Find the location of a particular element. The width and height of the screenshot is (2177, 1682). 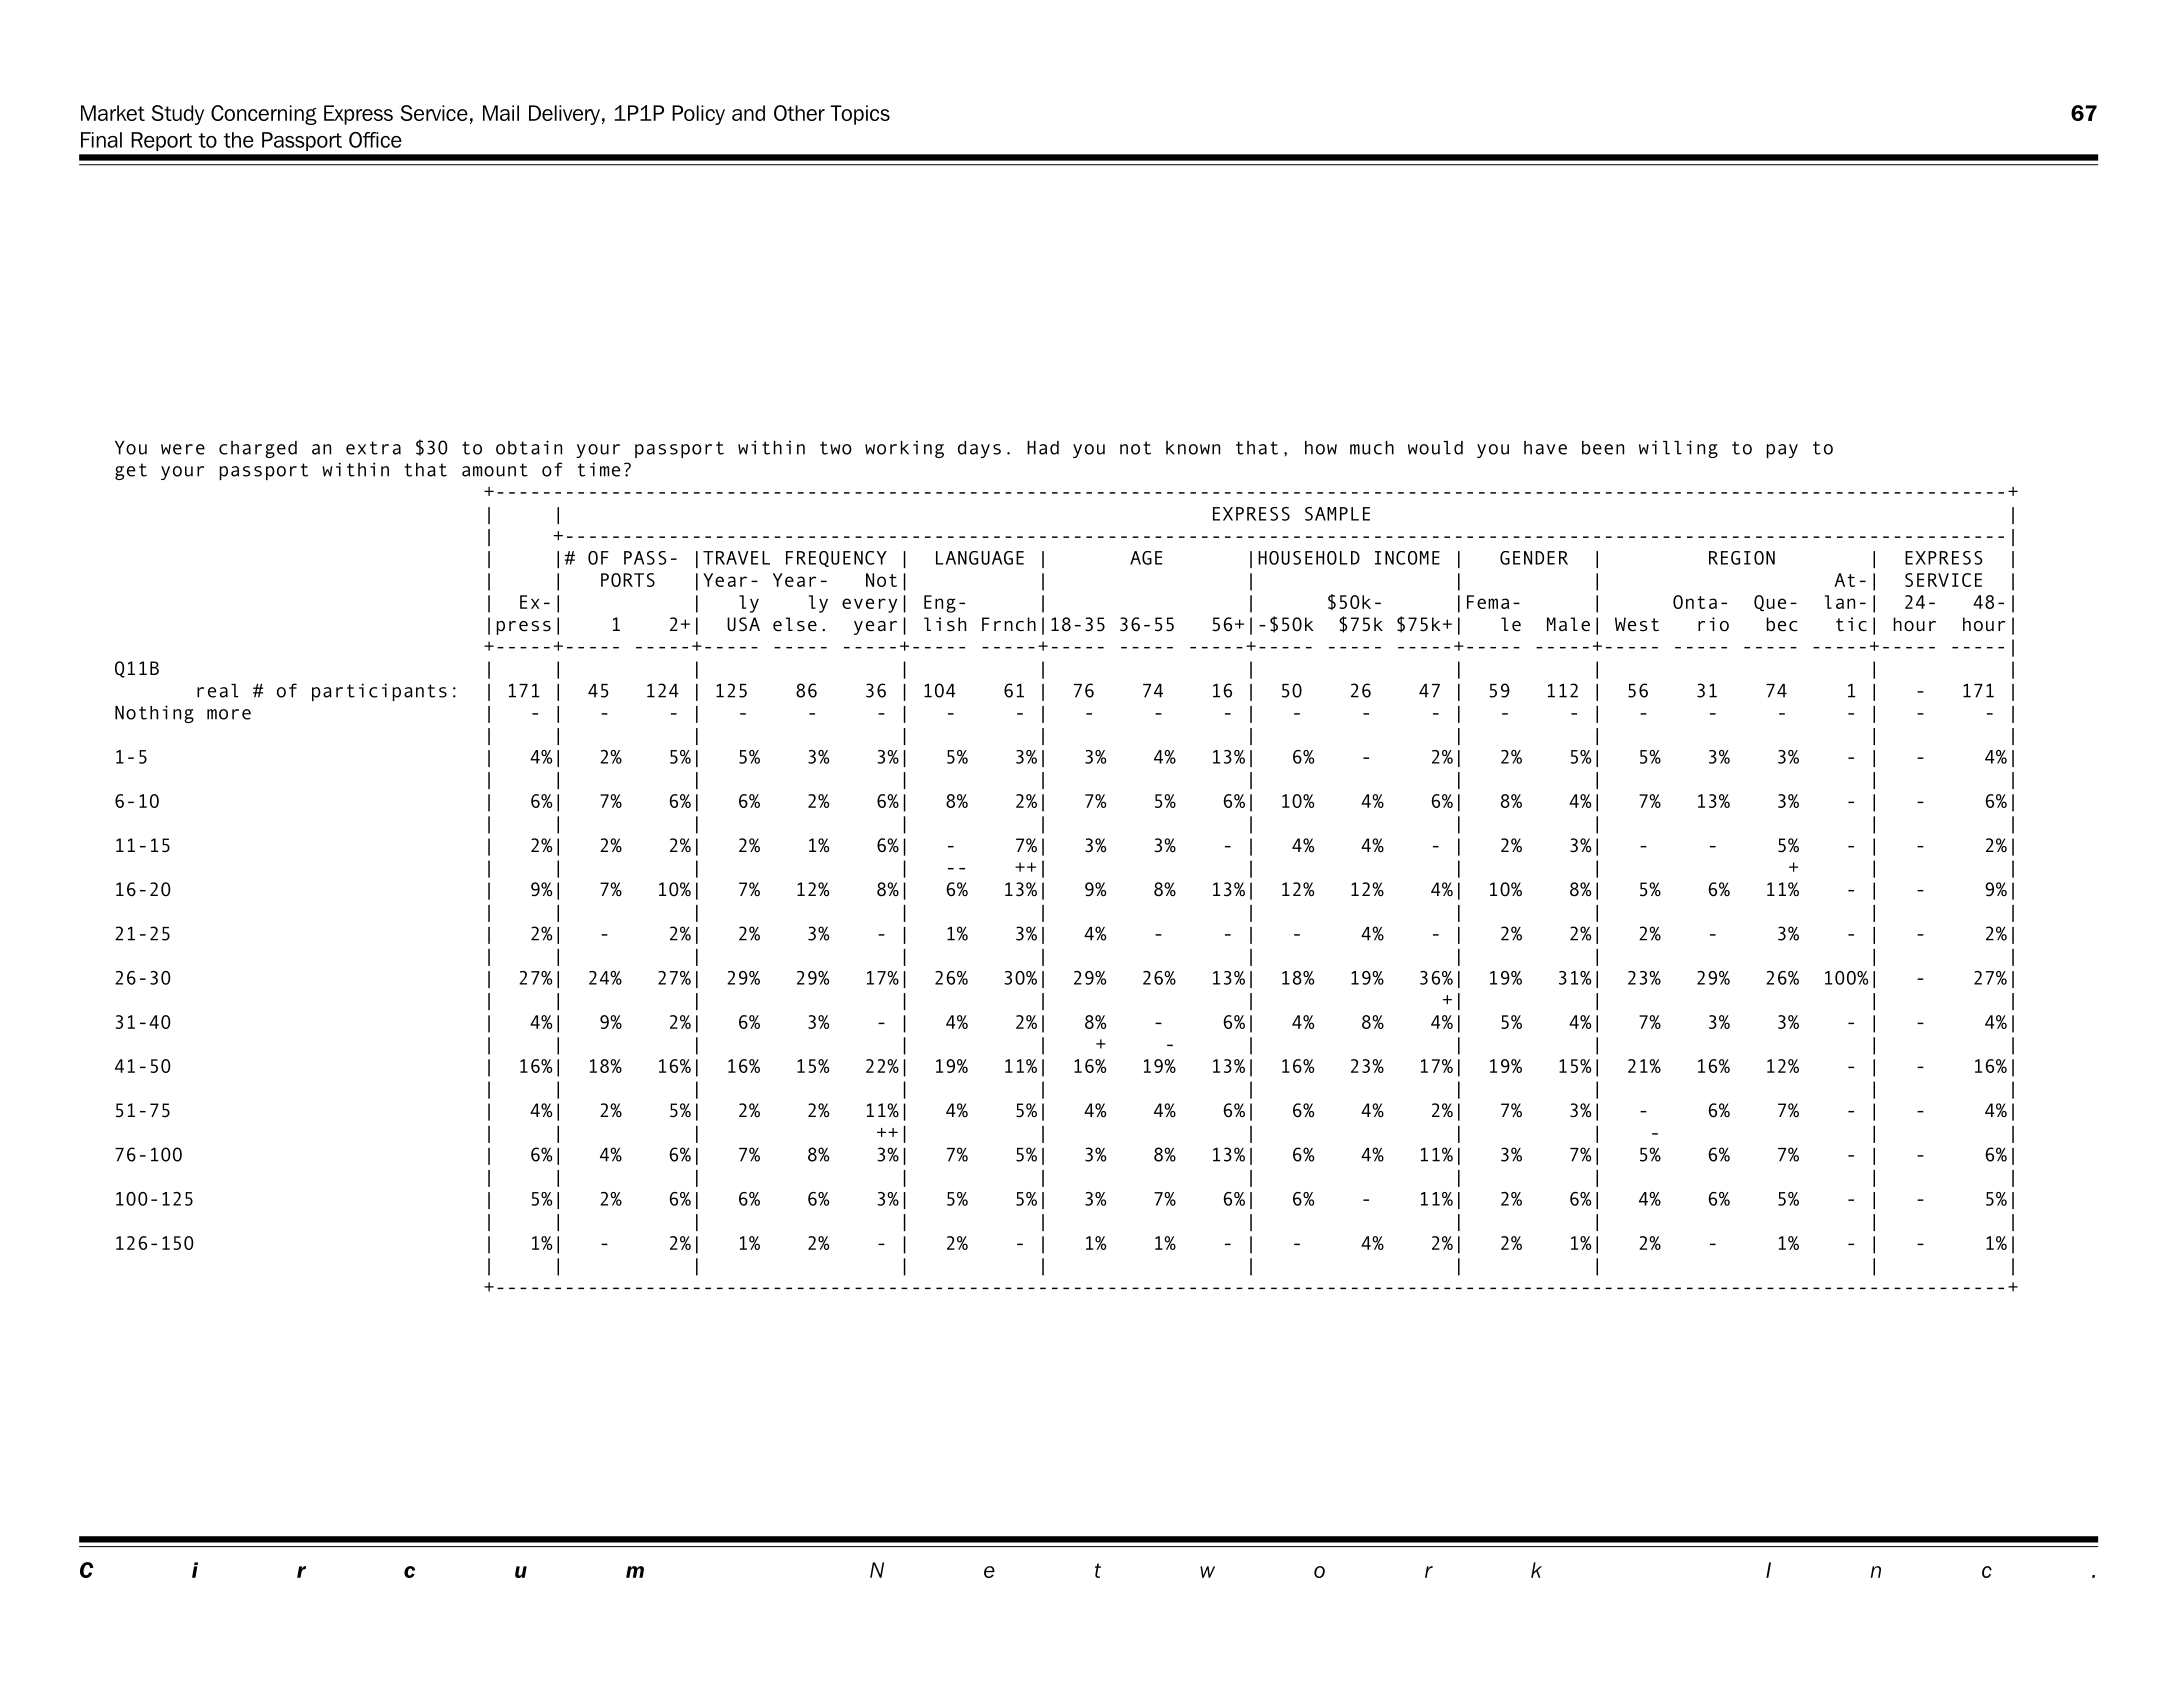

have is located at coordinates (1545, 448).
